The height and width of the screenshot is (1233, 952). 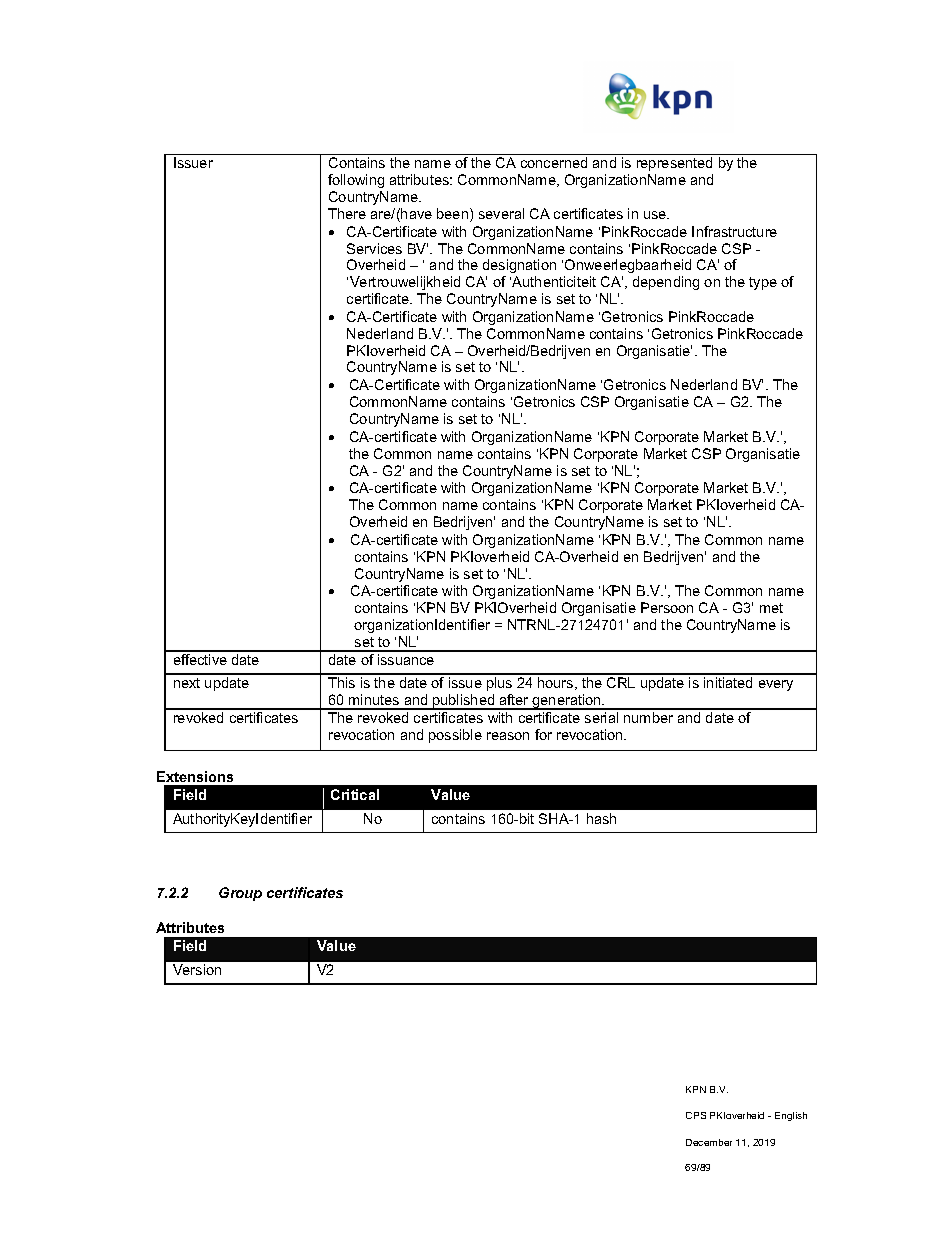 I want to click on Infrastructure, so click(x=734, y=231).
